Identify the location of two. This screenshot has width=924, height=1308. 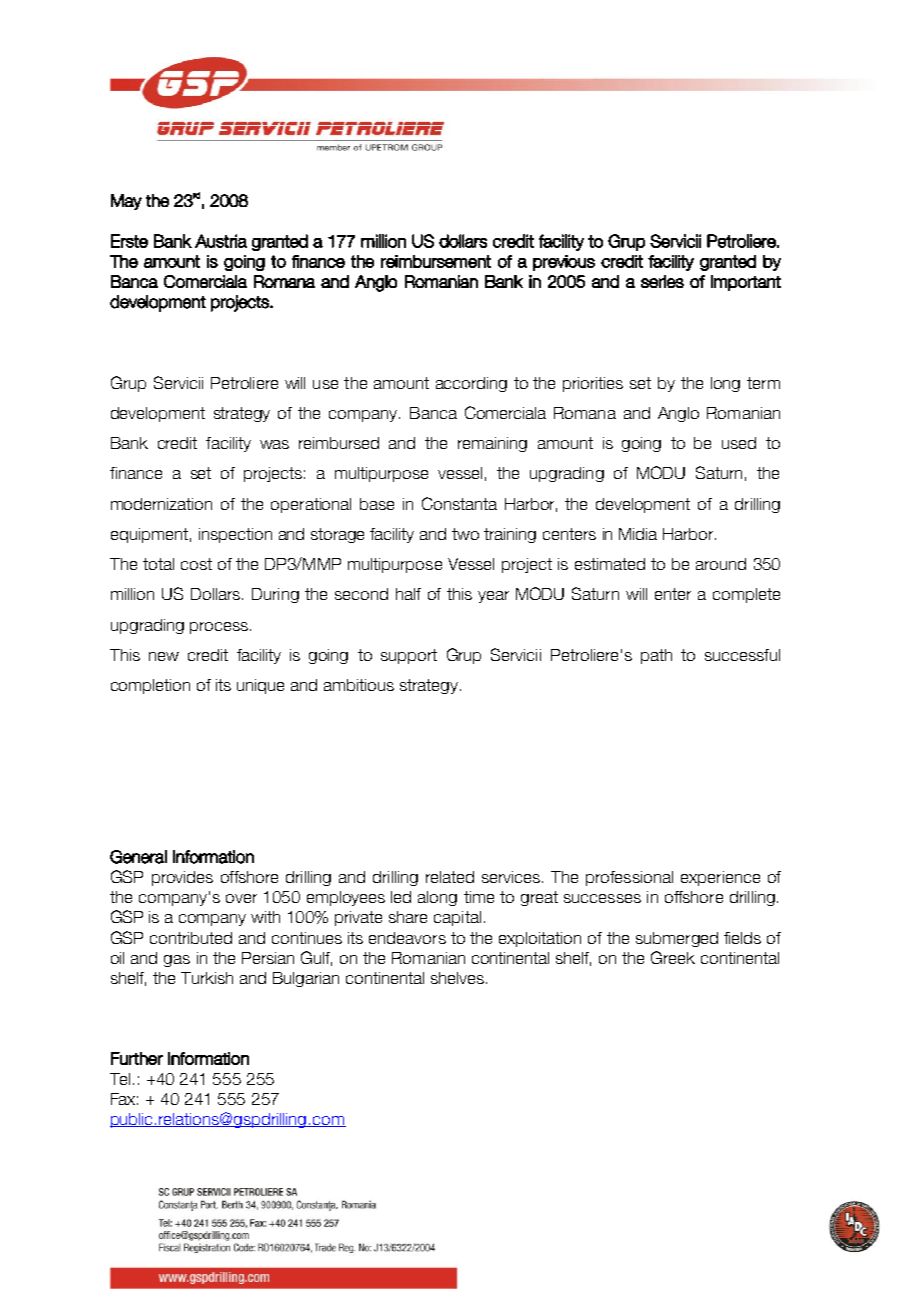
(465, 534).
